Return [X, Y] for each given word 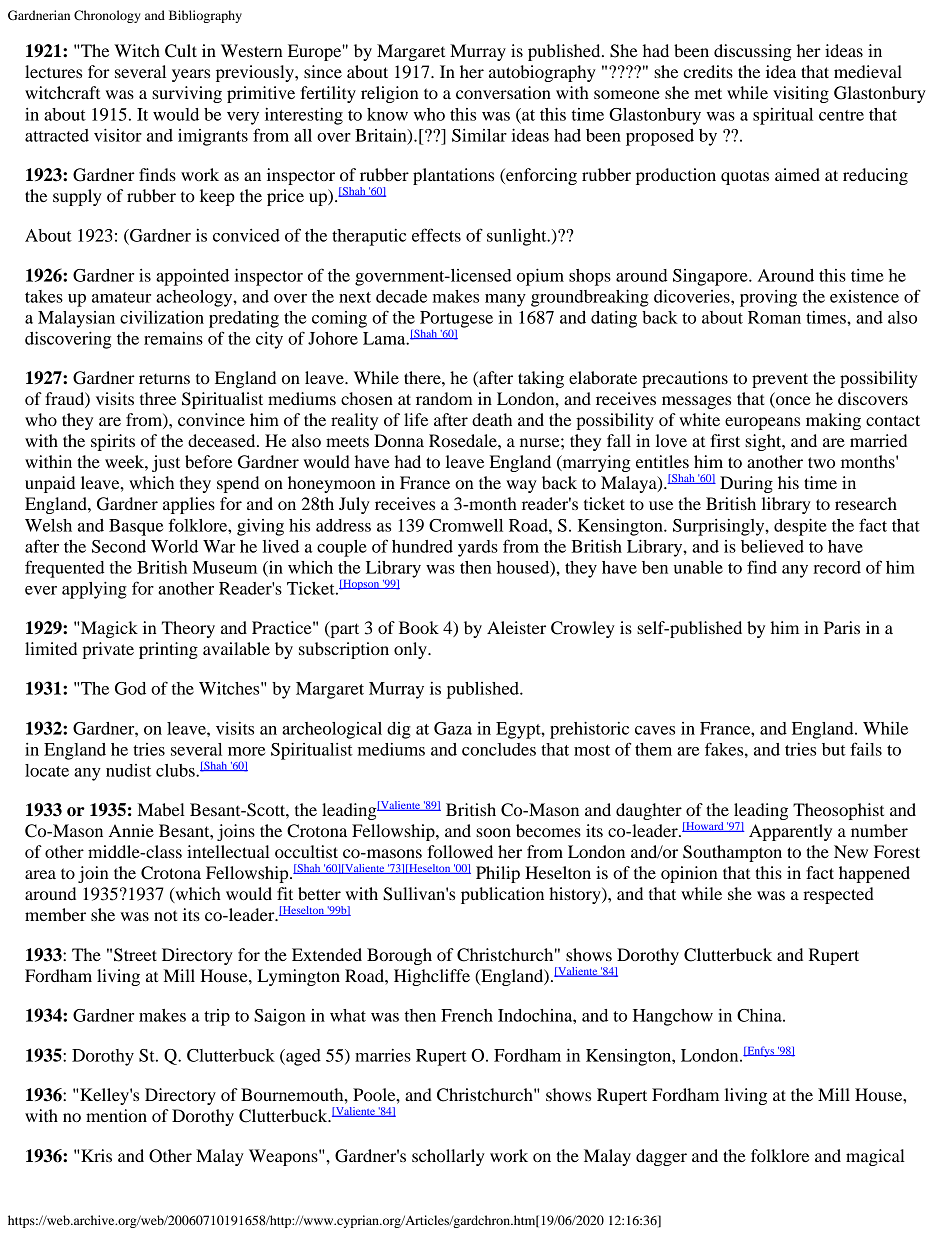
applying [94, 590]
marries [383, 1055]
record [837, 567]
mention [116, 1115]
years [191, 75]
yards [478, 548]
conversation [503, 92]
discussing [753, 52]
